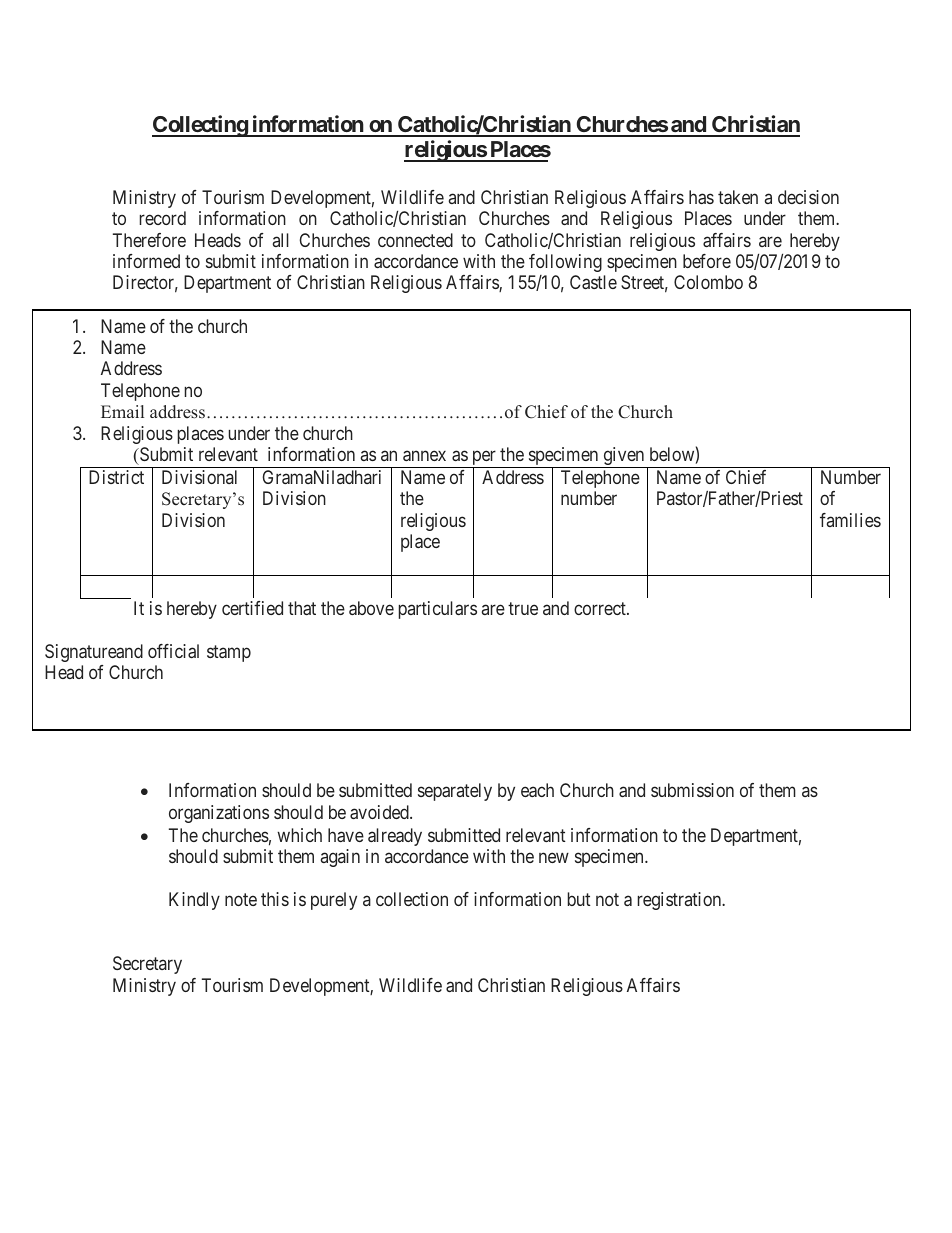  Describe the element at coordinates (484, 459) in the document. I see `per` at that location.
